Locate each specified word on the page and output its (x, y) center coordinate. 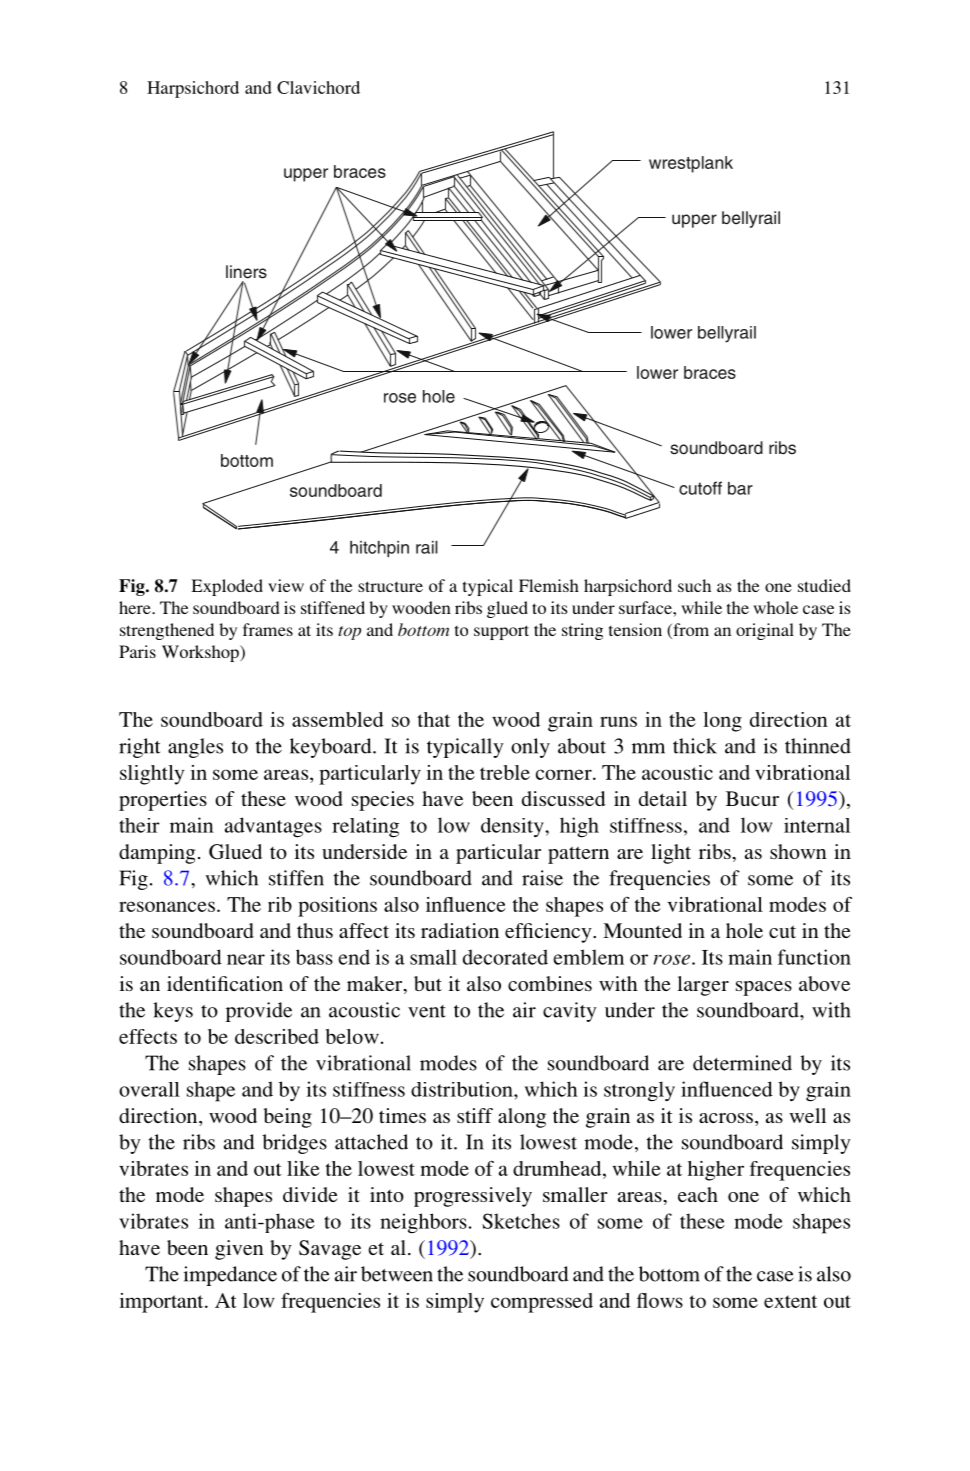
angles (195, 748)
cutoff (700, 488)
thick (695, 746)
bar (740, 488)
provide (259, 1012)
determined (742, 1063)
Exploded (227, 587)
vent (427, 1011)
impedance (230, 1276)
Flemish (549, 585)
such (694, 585)
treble (505, 772)
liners (246, 272)
